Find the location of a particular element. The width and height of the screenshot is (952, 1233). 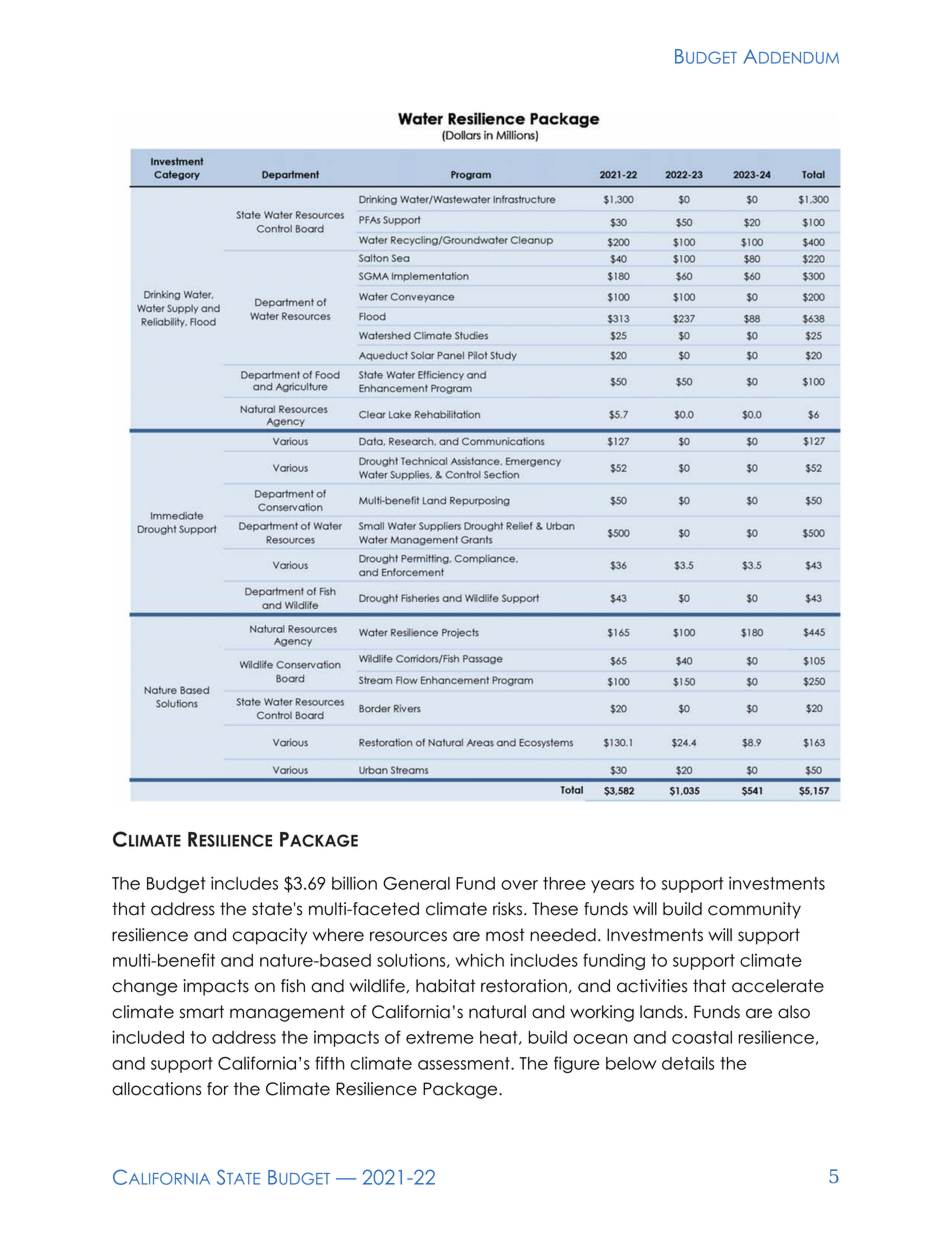

which is located at coordinates (479, 960).
